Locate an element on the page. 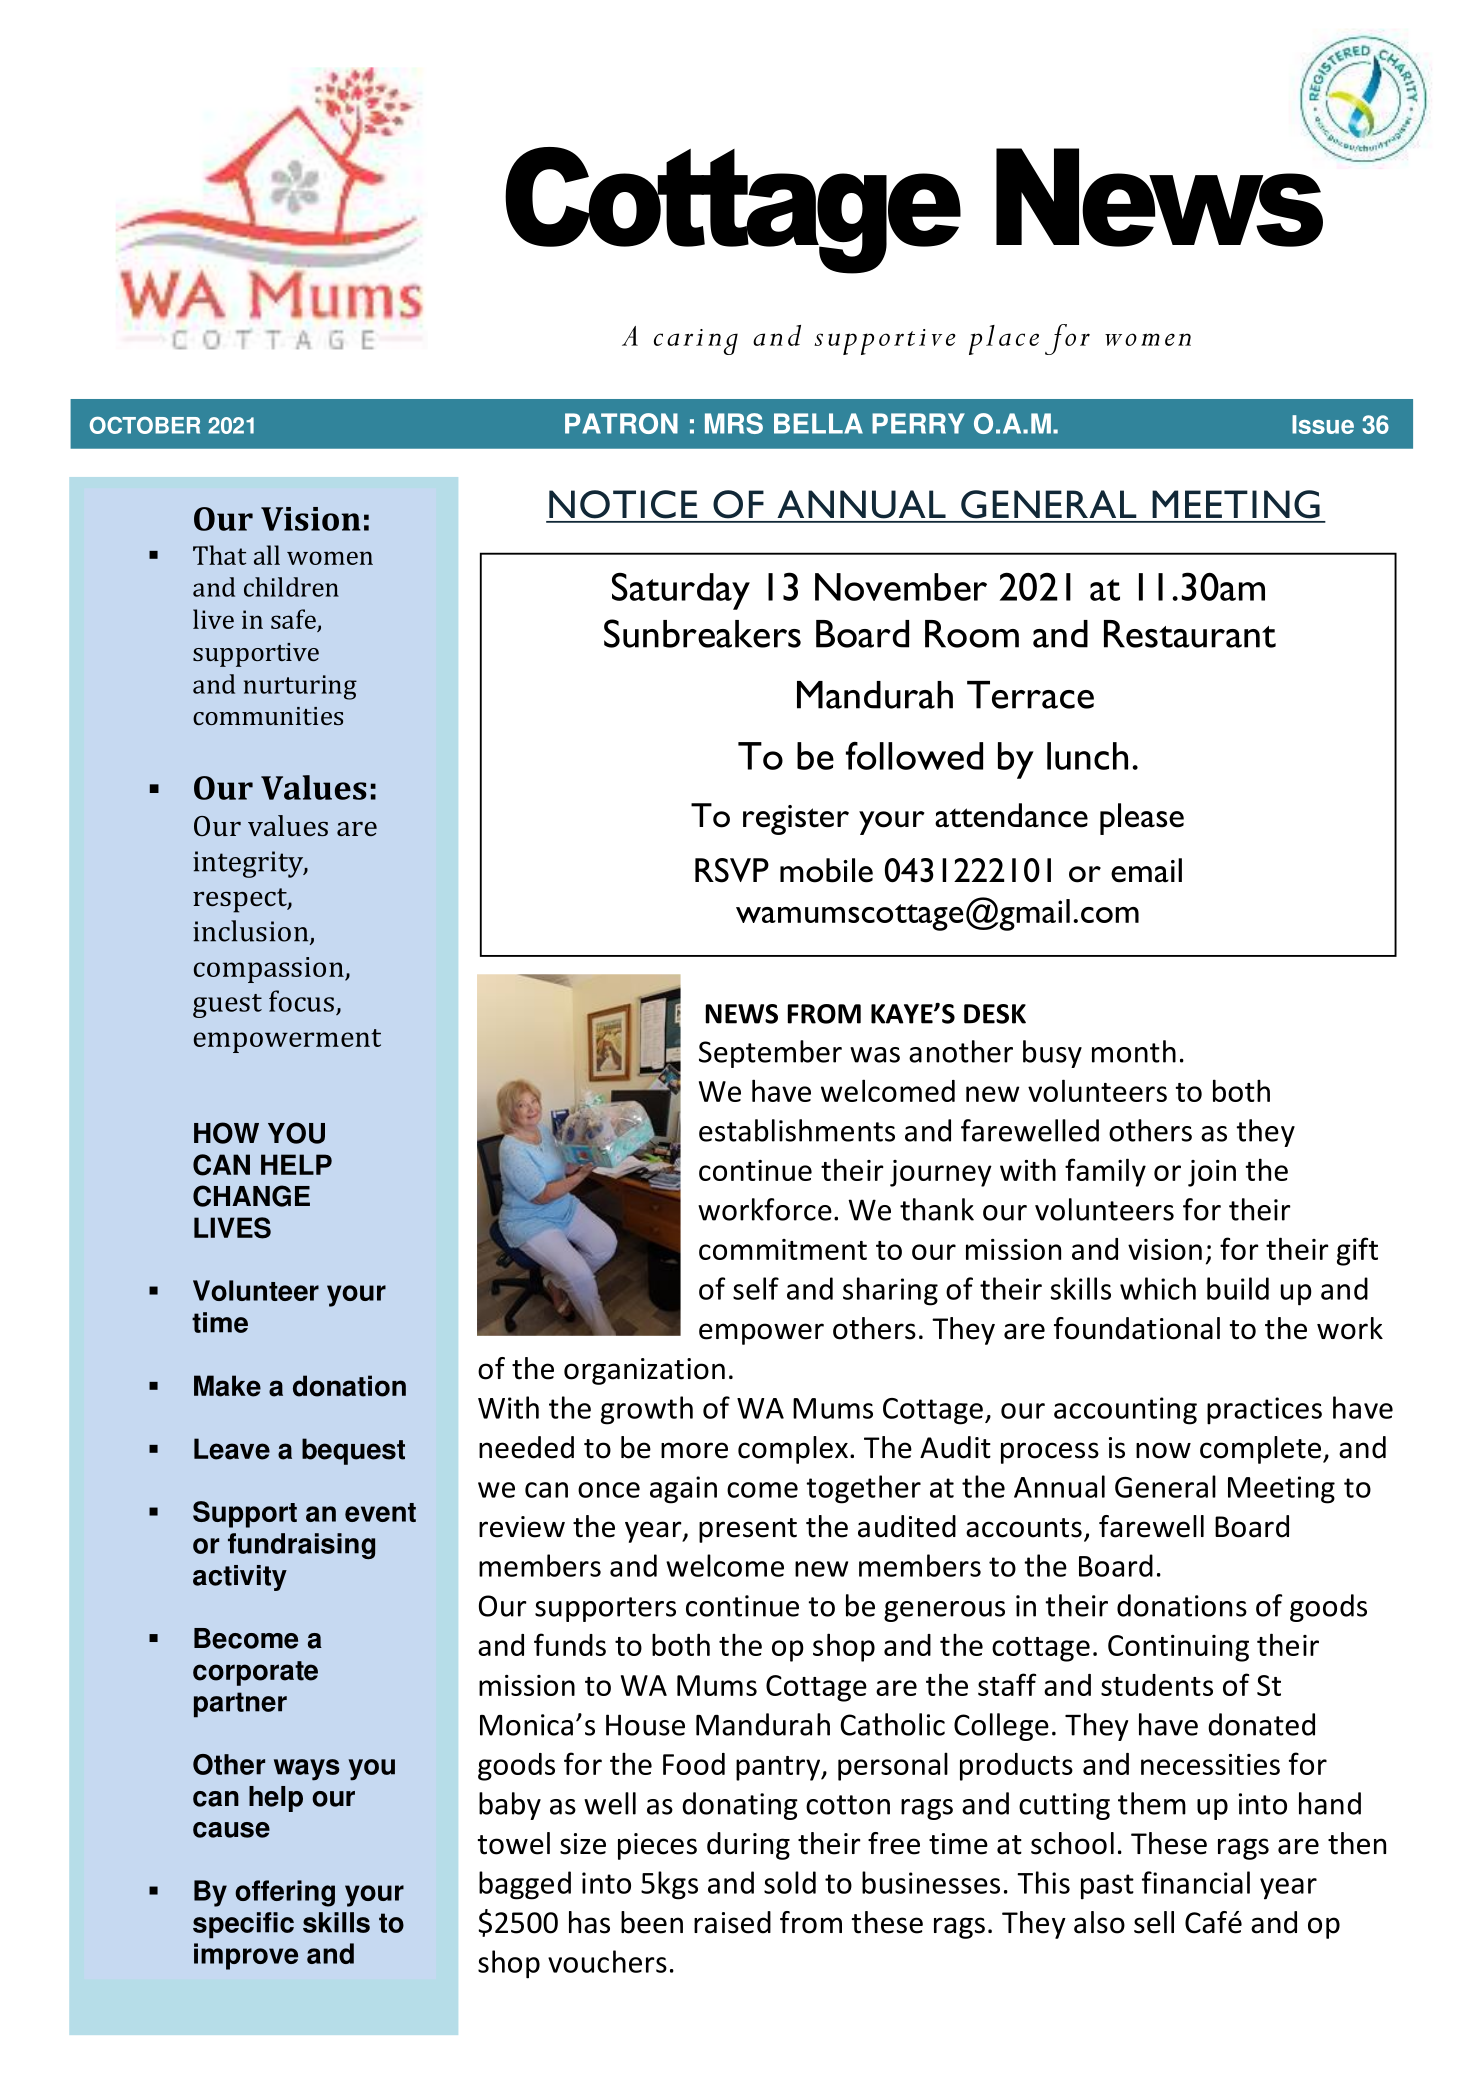  Issue is located at coordinates (1323, 424).
